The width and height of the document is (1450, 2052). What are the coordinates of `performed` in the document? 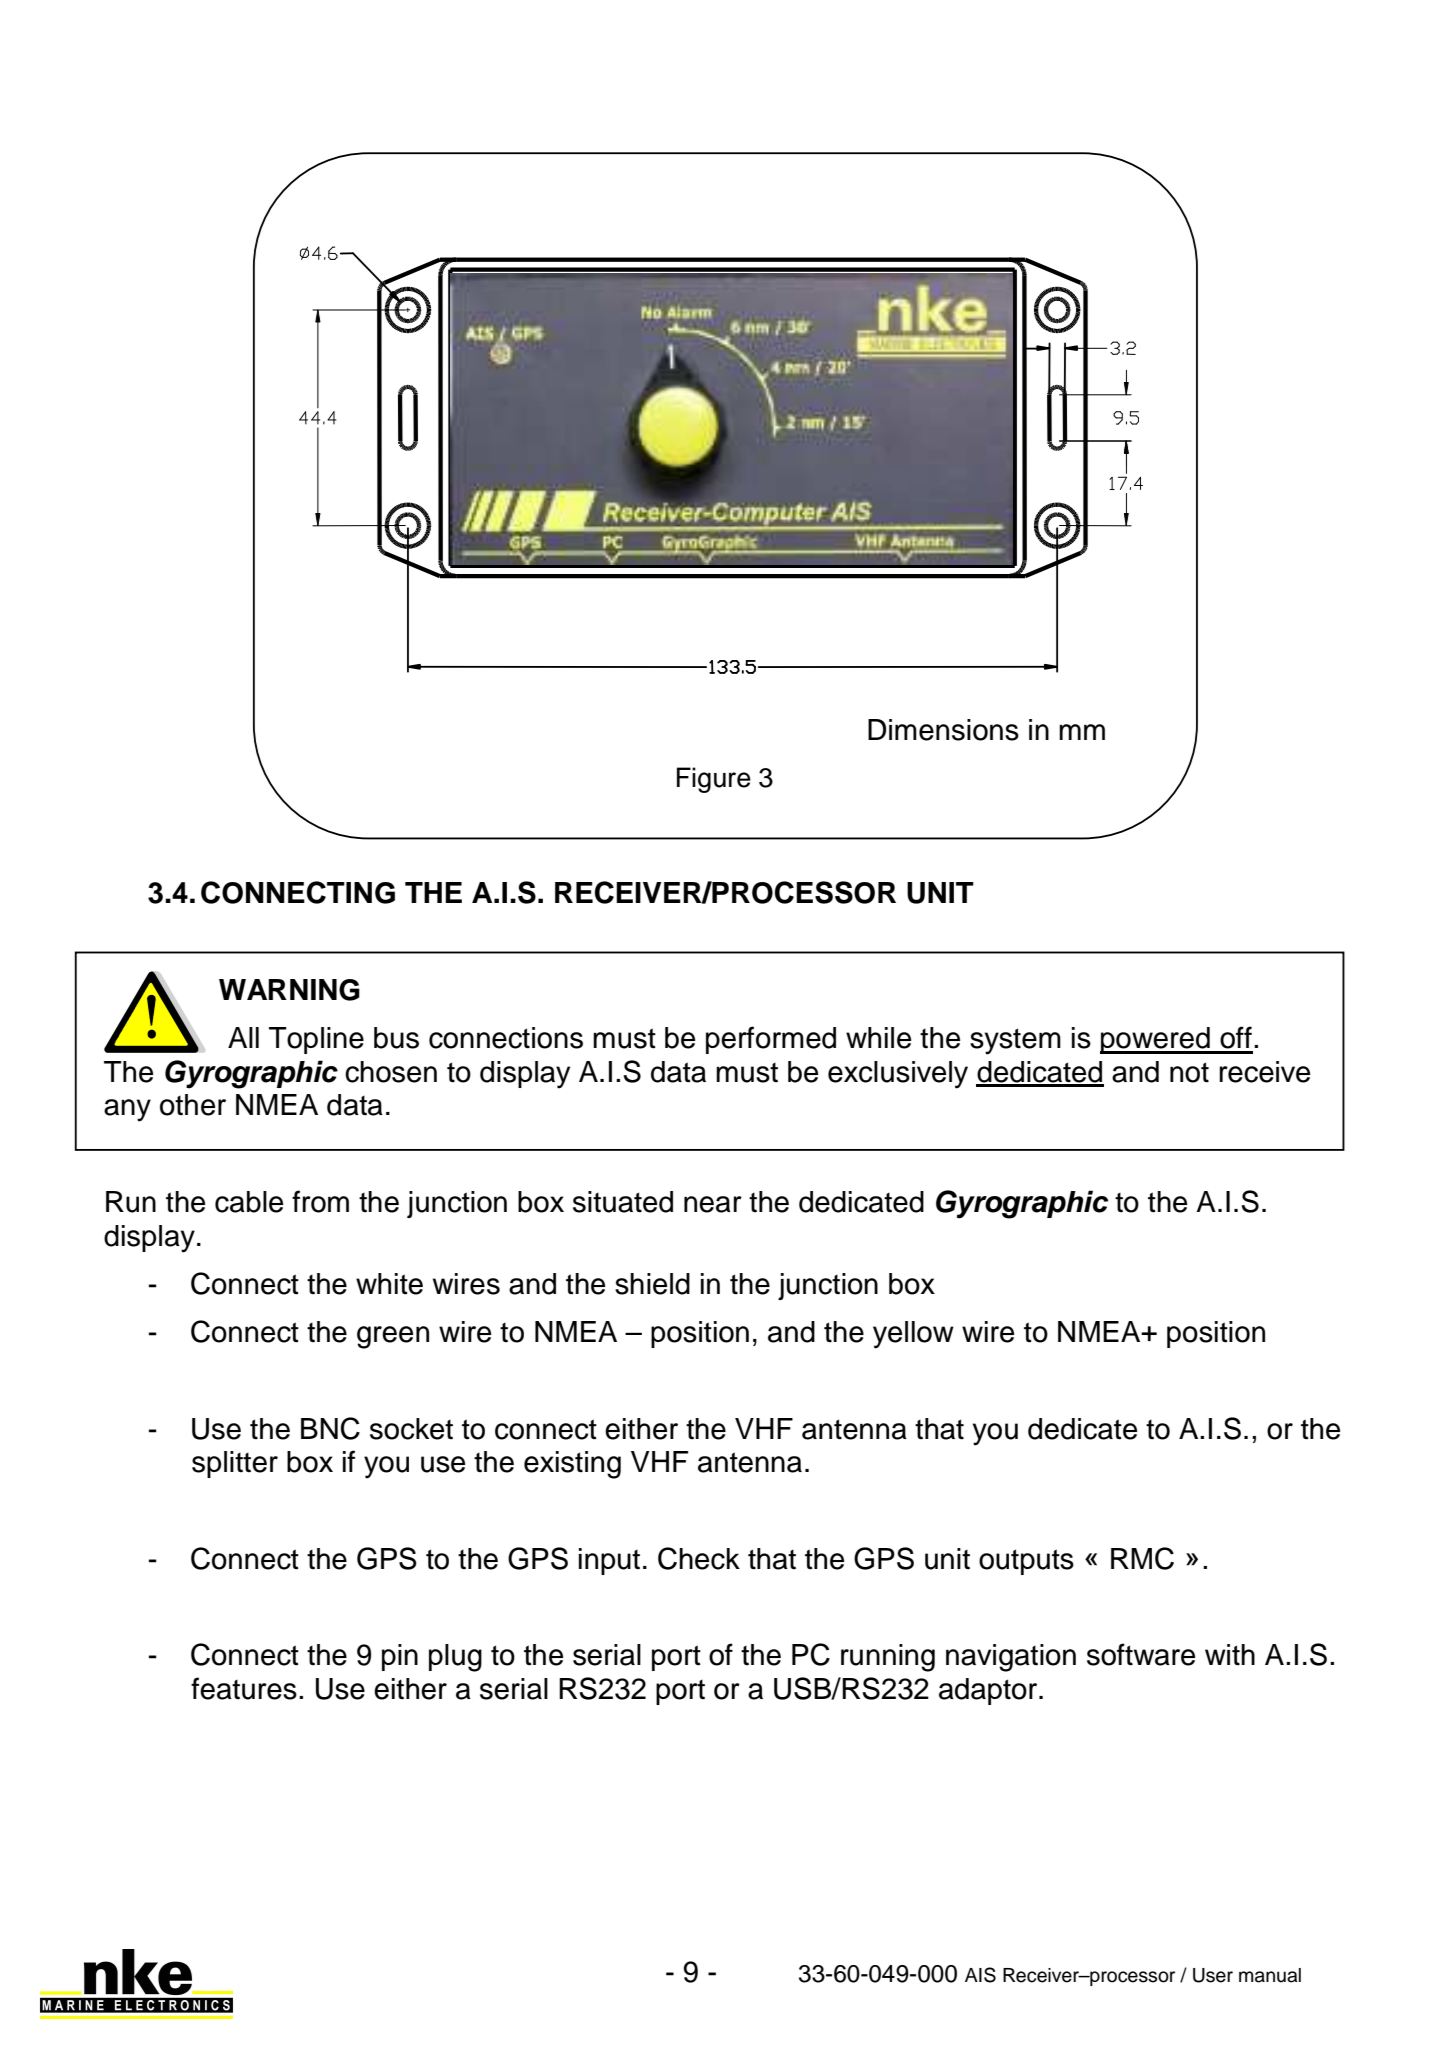 It's located at (771, 1040).
